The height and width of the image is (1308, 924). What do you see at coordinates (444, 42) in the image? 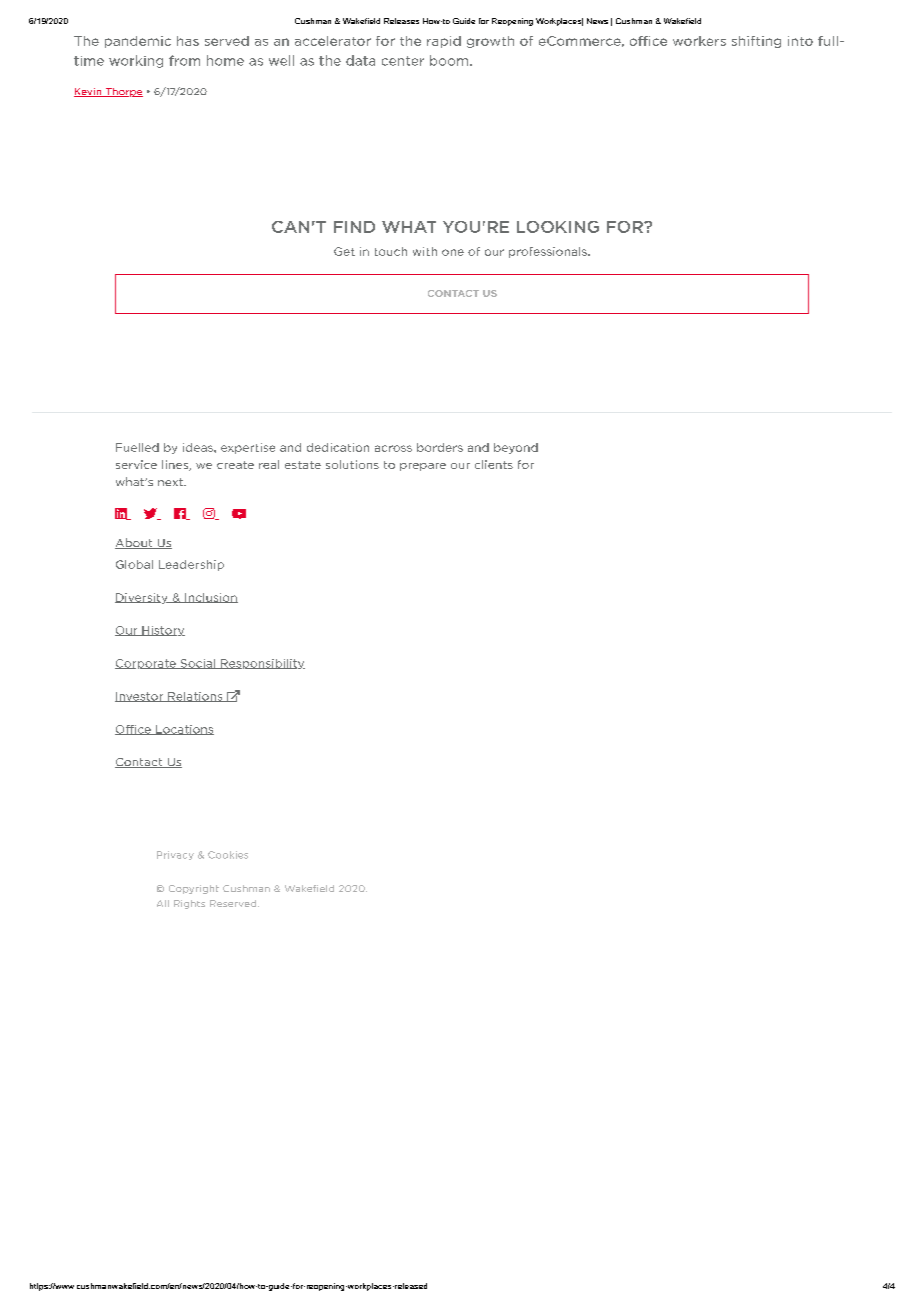
I see `rapid` at bounding box center [444, 42].
